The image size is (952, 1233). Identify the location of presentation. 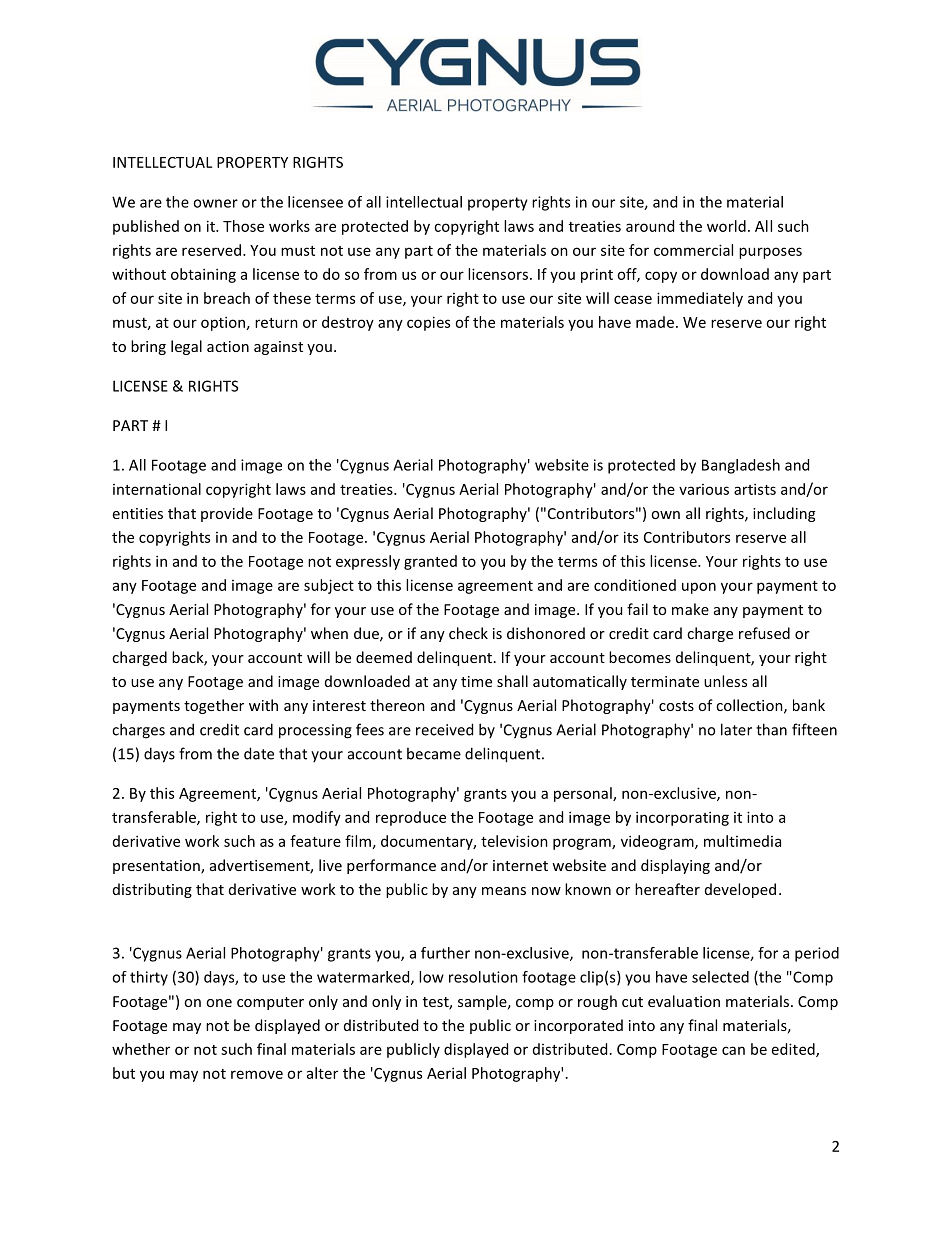
(157, 867).
